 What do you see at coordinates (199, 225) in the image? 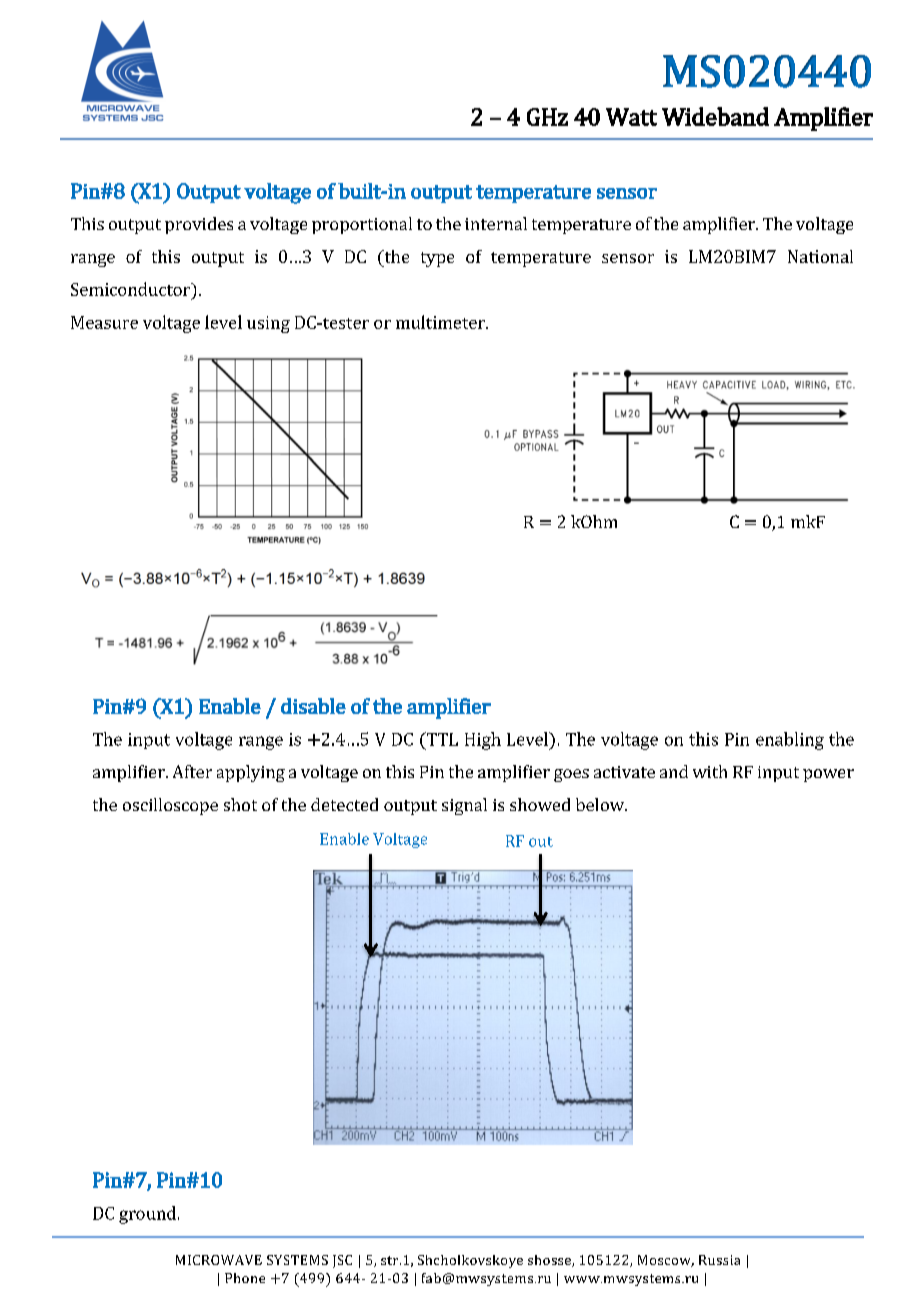
I see `provides` at bounding box center [199, 225].
